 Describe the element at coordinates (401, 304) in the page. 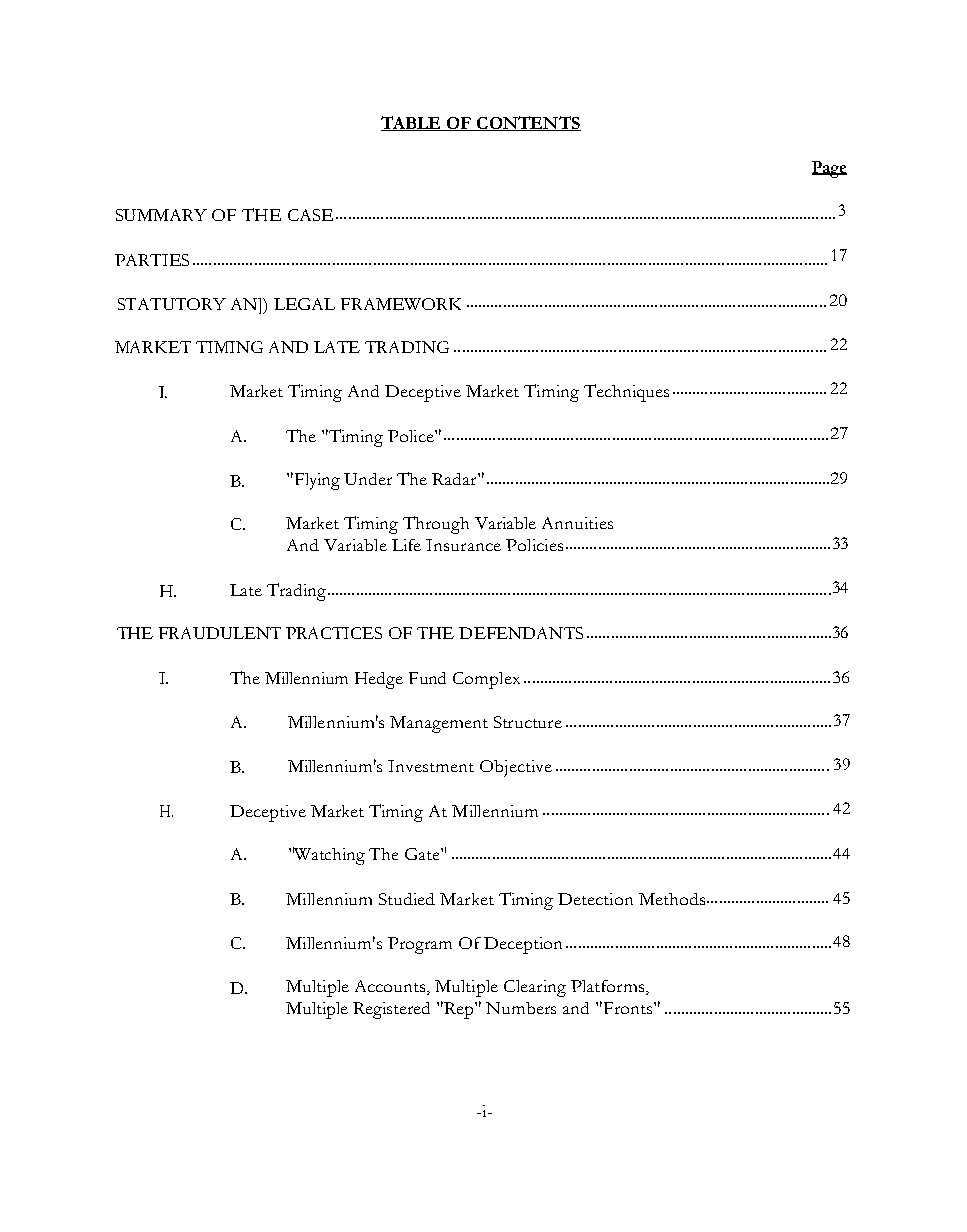

I see `FRAMEWORK` at that location.
